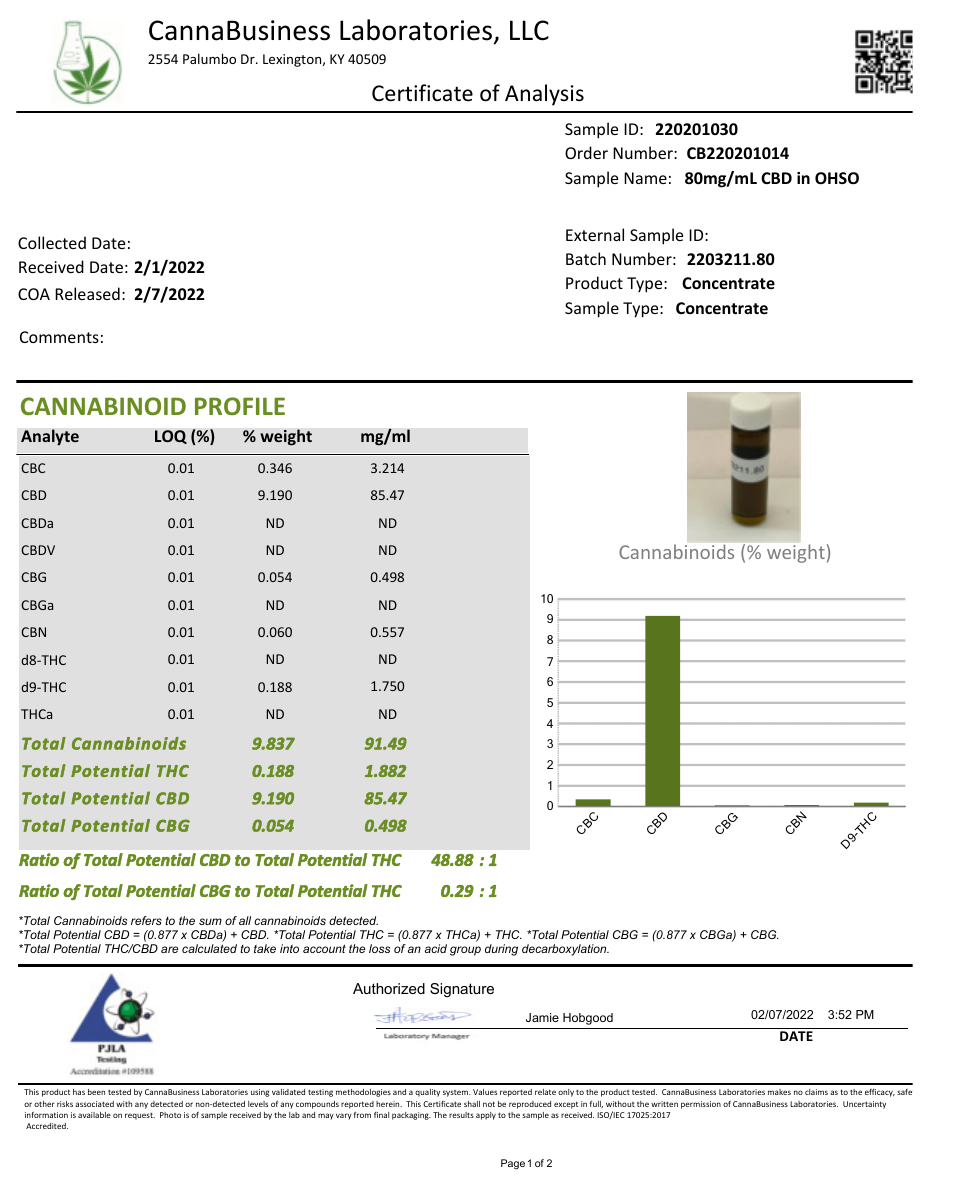  I want to click on acid, so click(436, 948).
